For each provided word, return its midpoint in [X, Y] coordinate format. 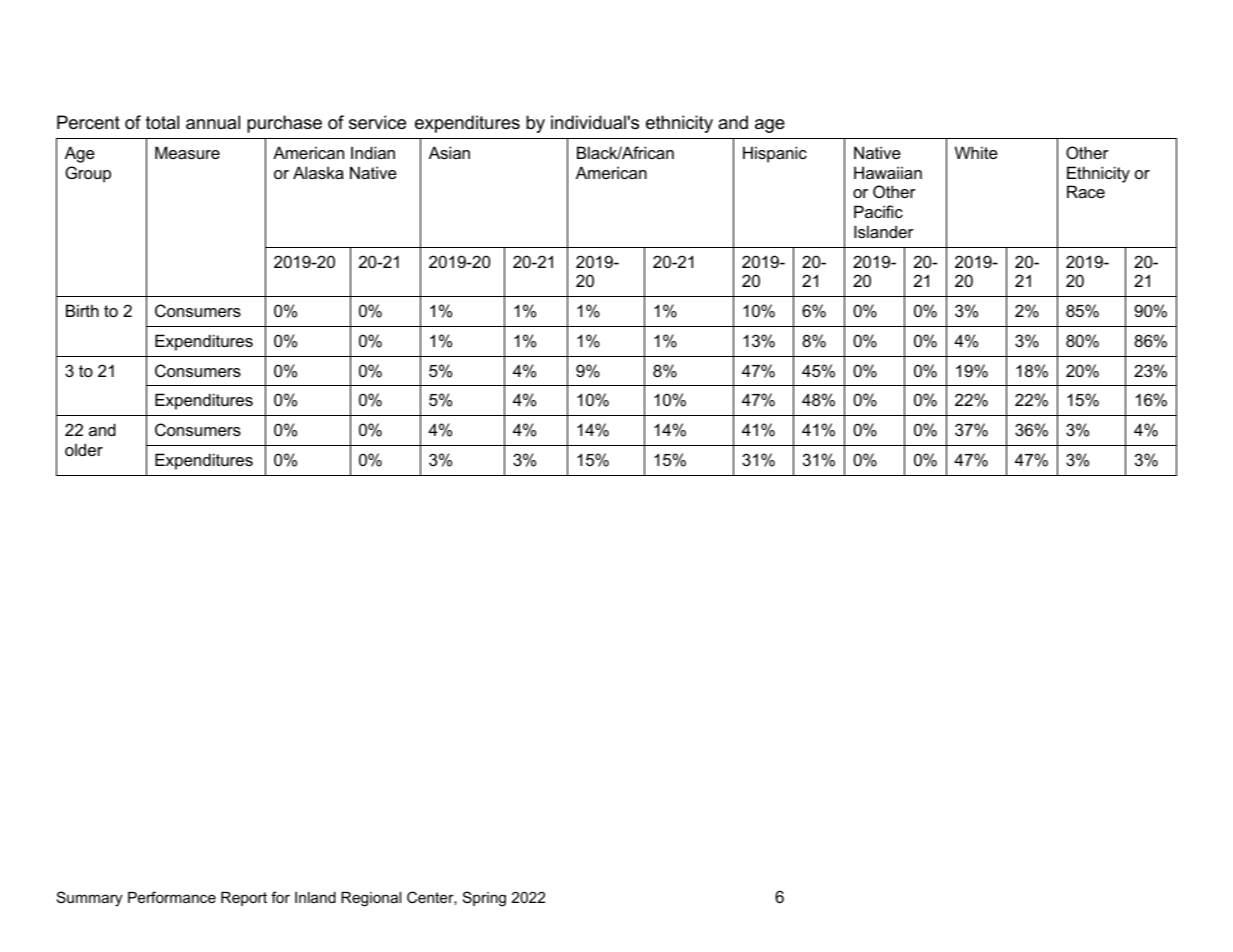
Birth [82, 310]
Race [1086, 191]
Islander [884, 231]
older [84, 449]
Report [244, 899]
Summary [89, 899]
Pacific [878, 211]
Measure [187, 152]
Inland [315, 897]
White [976, 152]
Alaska [318, 172]
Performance [172, 897]
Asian [449, 152]
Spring [484, 899]
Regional [371, 899]
